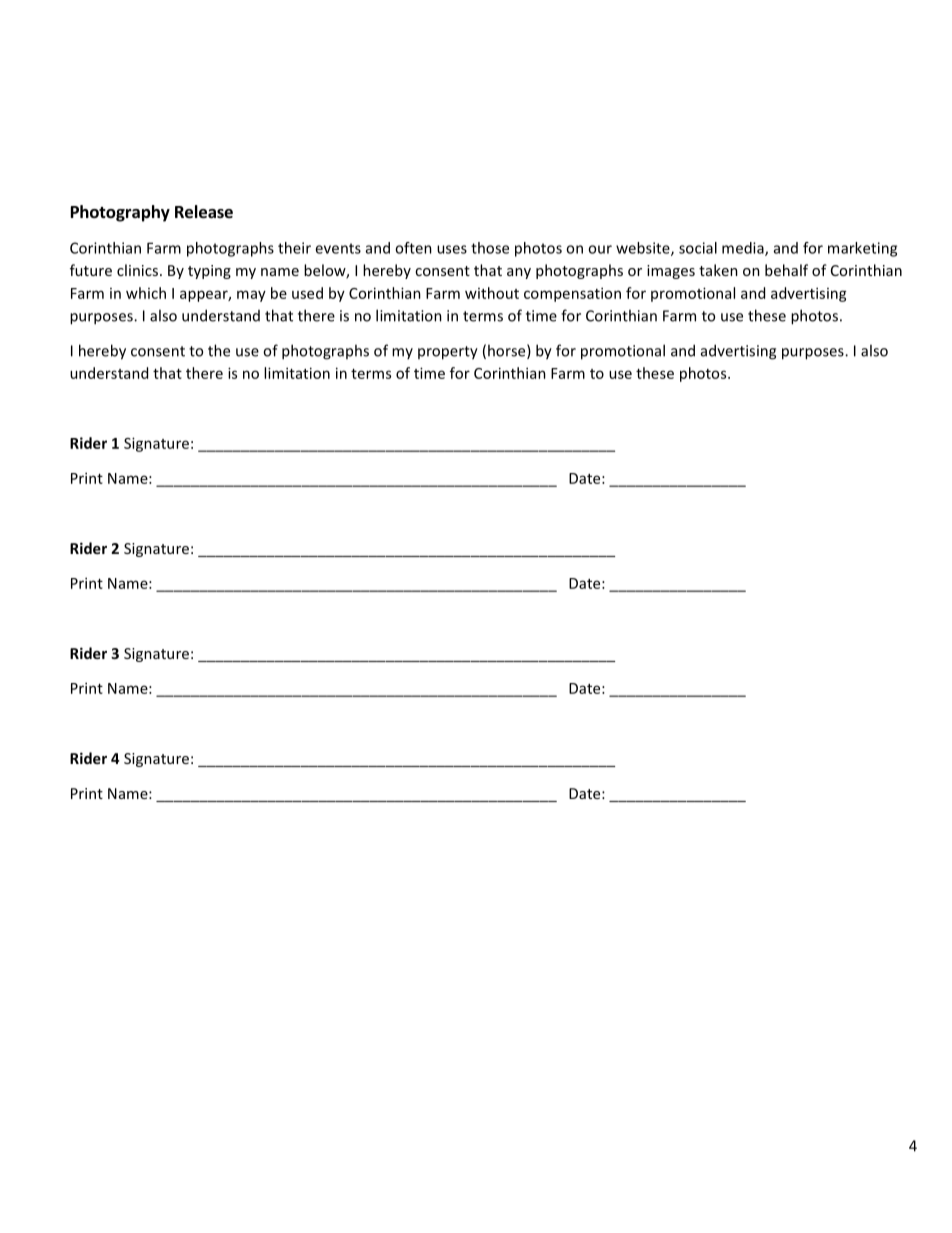 The image size is (952, 1233). I want to click on used, so click(307, 293).
